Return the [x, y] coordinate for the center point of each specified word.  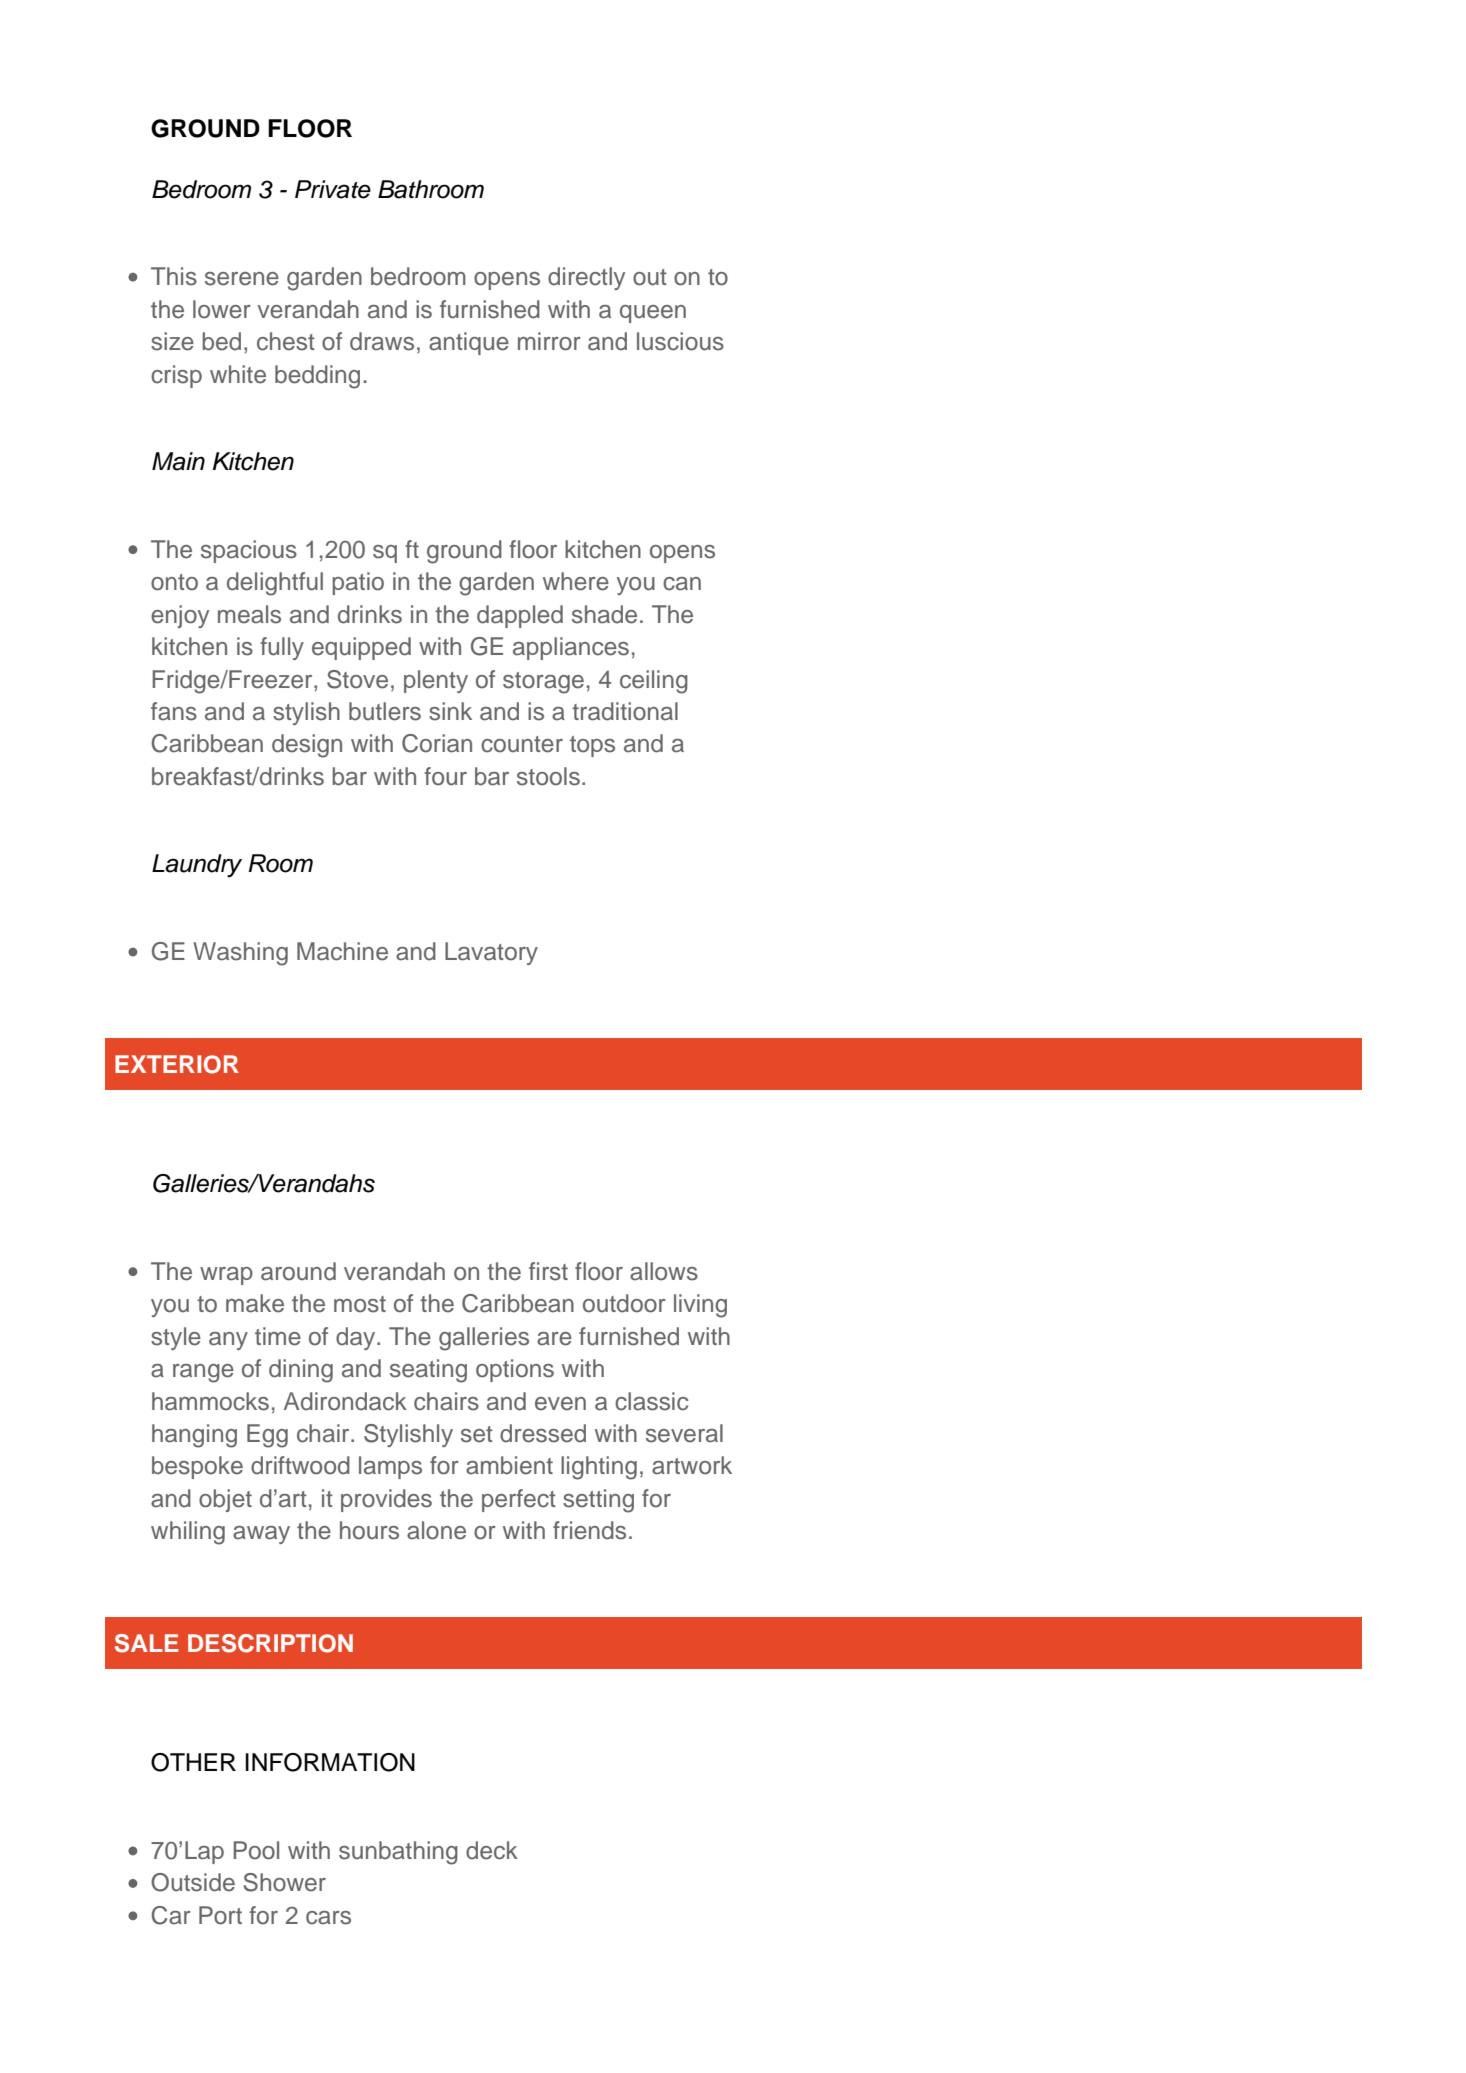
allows [664, 1271]
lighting [599, 1468]
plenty [436, 681]
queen [653, 314]
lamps [390, 1467]
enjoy [180, 616]
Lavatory [491, 953]
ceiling [654, 682]
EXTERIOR [177, 1064]
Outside [193, 1882]
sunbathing [398, 1853]
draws [382, 341]
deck [492, 1850]
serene [242, 279]
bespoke [197, 1467]
